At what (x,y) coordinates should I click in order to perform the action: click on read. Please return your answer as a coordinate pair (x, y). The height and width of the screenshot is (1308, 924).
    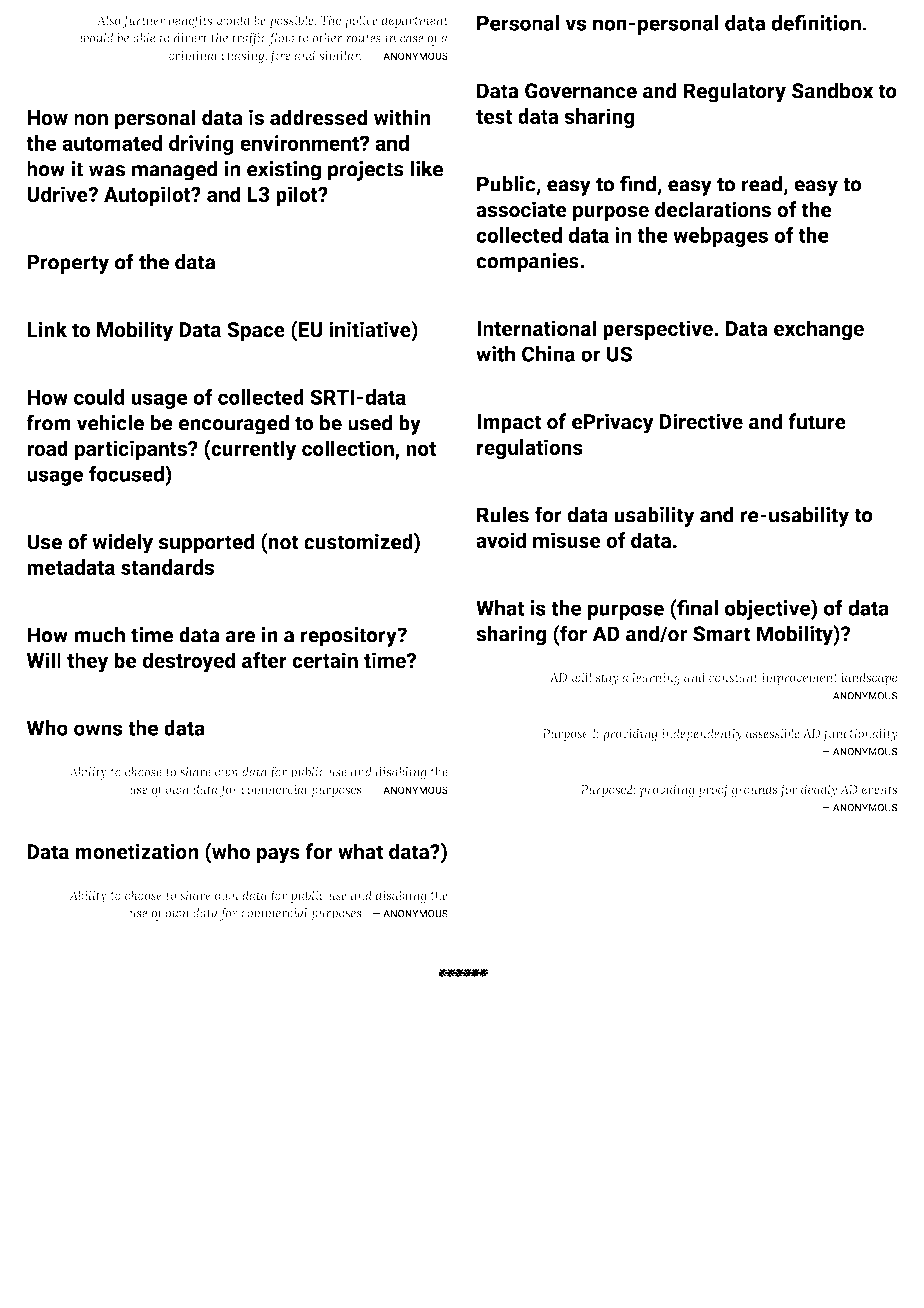
    Looking at the image, I should click on (762, 184).
